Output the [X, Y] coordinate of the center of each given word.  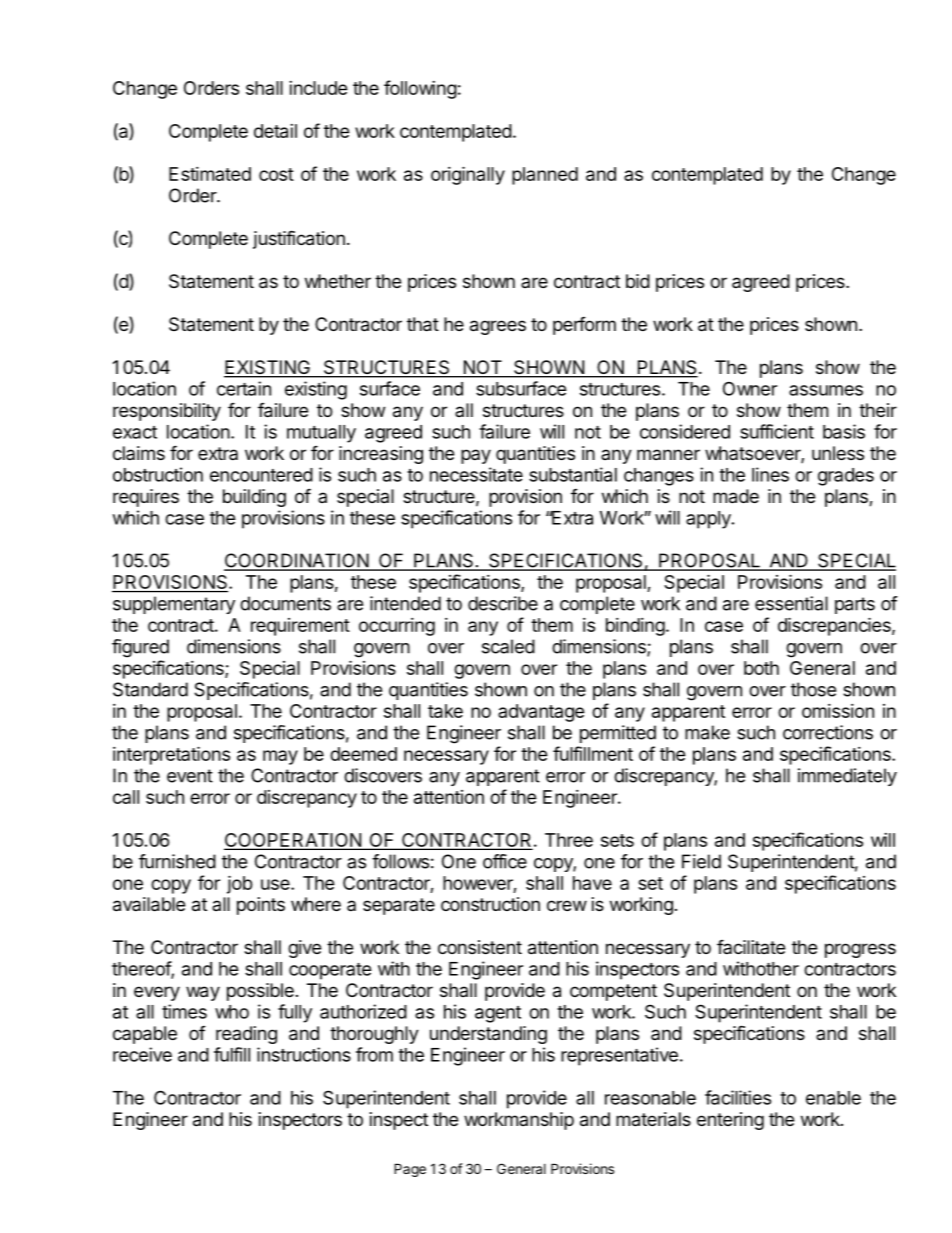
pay [476, 456]
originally [468, 175]
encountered [261, 475]
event [190, 776]
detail [275, 131]
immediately [847, 777]
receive [142, 1054]
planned [545, 176]
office [505, 861]
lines [770, 474]
